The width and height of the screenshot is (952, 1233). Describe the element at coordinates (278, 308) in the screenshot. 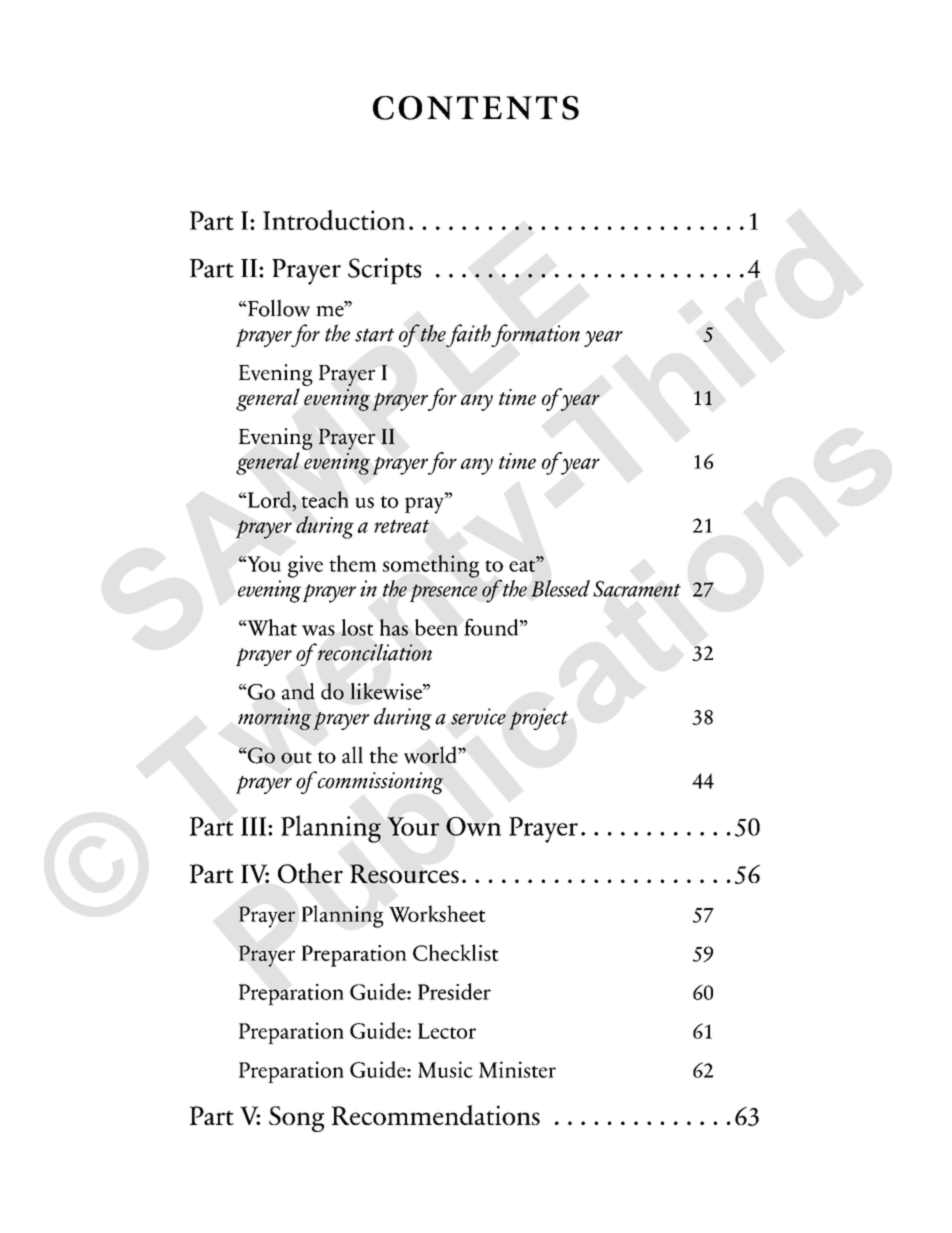

I see `Follow` at that location.
